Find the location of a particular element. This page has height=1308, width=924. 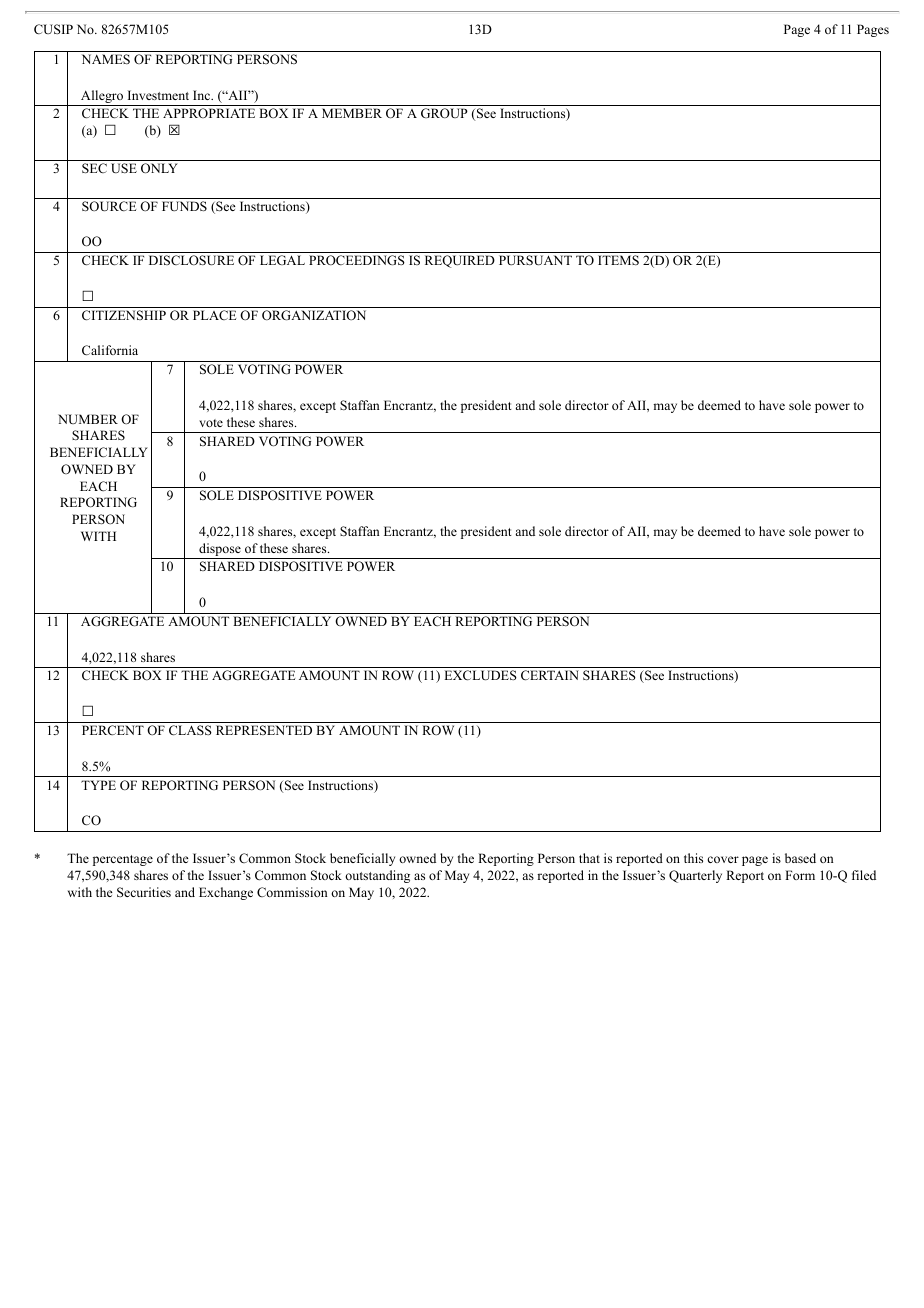

EXCLUDES is located at coordinates (480, 675).
